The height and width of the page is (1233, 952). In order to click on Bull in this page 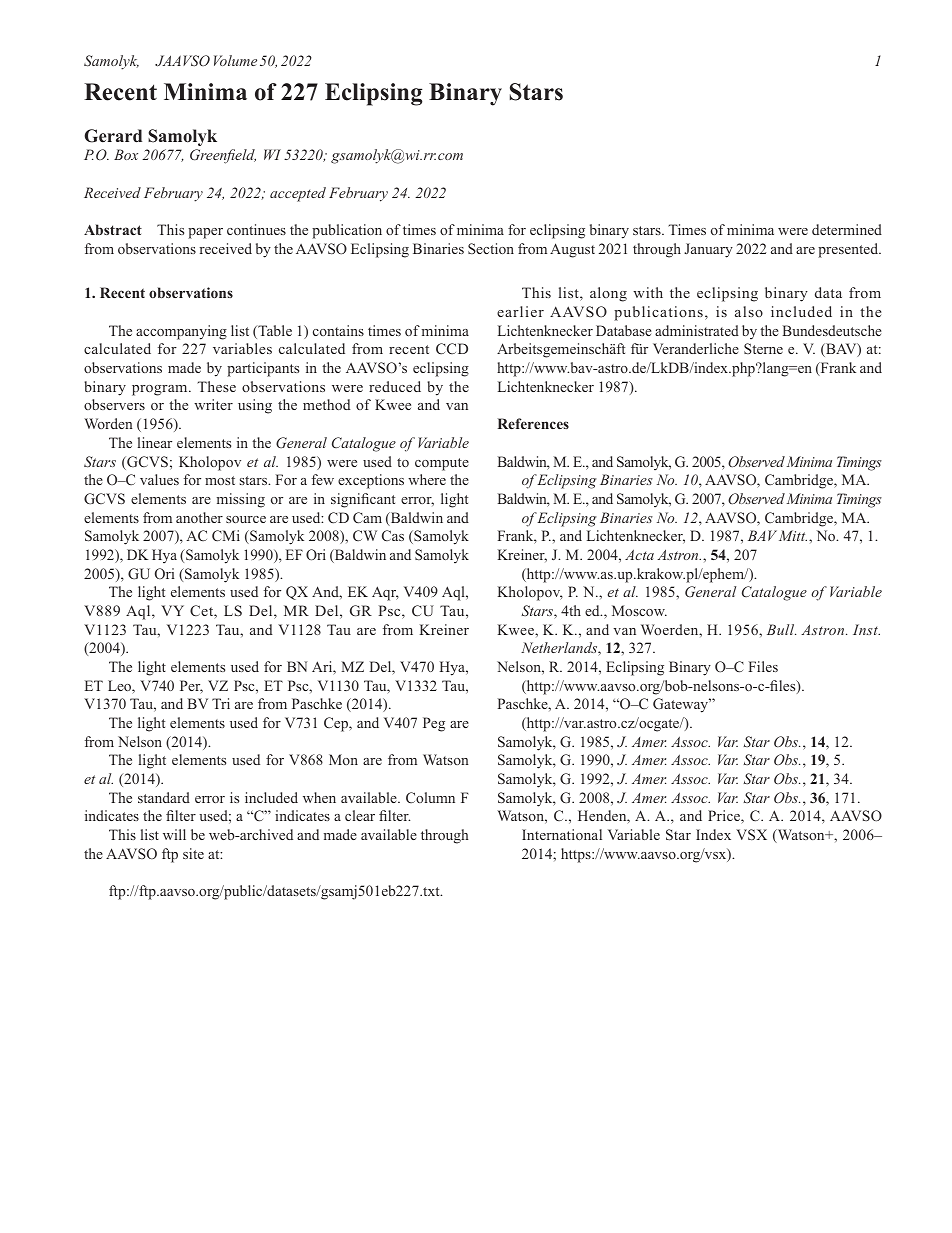, I will do `click(781, 629)`.
